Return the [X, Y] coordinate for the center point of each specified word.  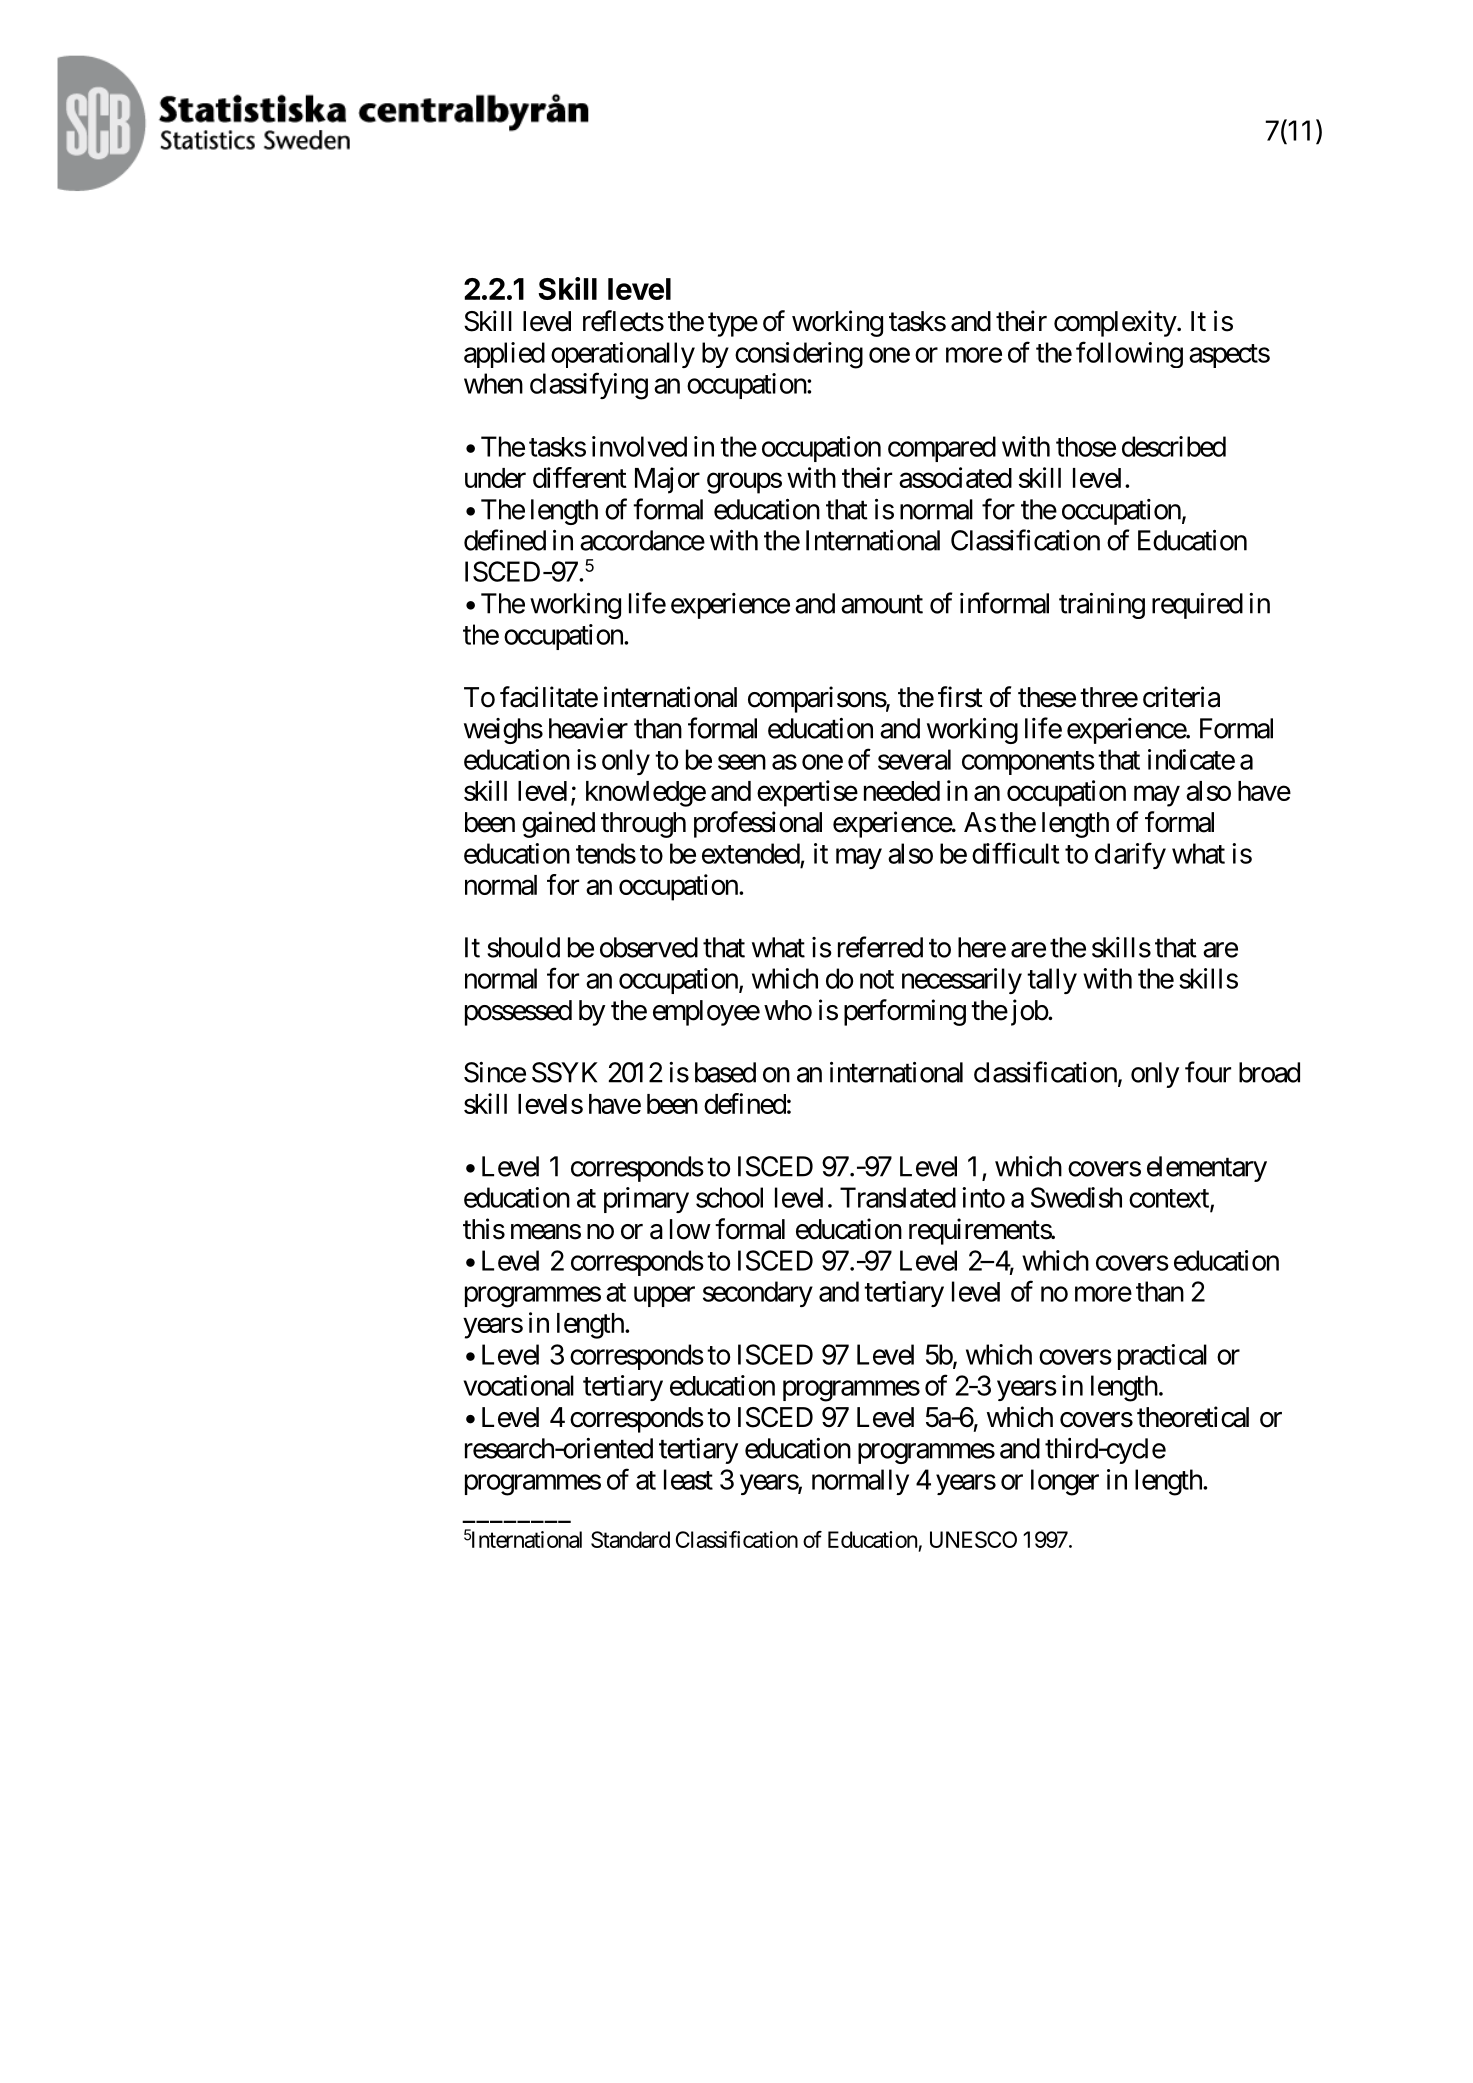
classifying [589, 386]
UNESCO [973, 1539]
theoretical [1193, 1417]
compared [942, 449]
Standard [630, 1539]
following [1129, 354]
